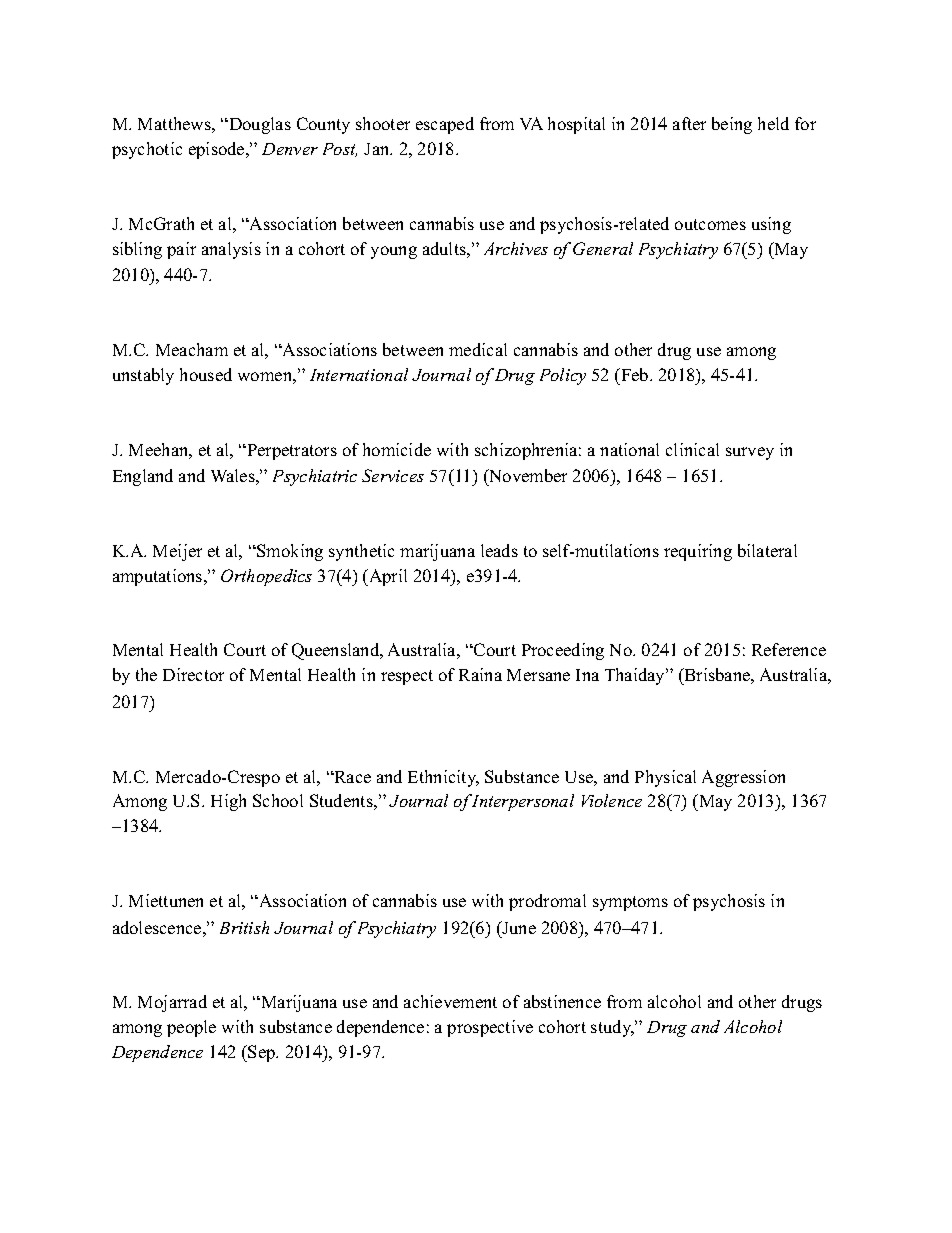 This document has width=952, height=1233. What do you see at coordinates (732, 125) in the document?
I see `being` at bounding box center [732, 125].
